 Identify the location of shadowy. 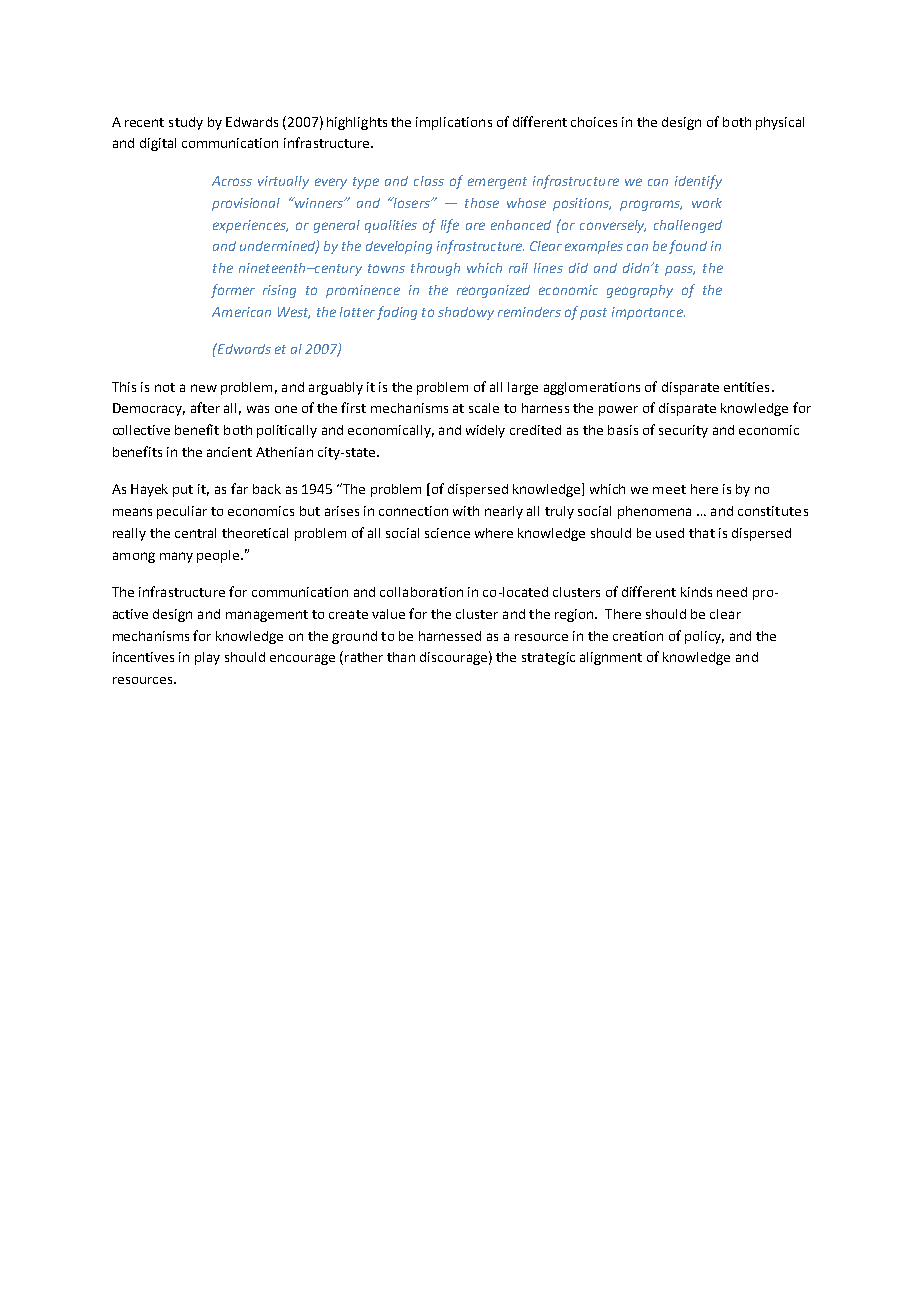
(466, 313).
